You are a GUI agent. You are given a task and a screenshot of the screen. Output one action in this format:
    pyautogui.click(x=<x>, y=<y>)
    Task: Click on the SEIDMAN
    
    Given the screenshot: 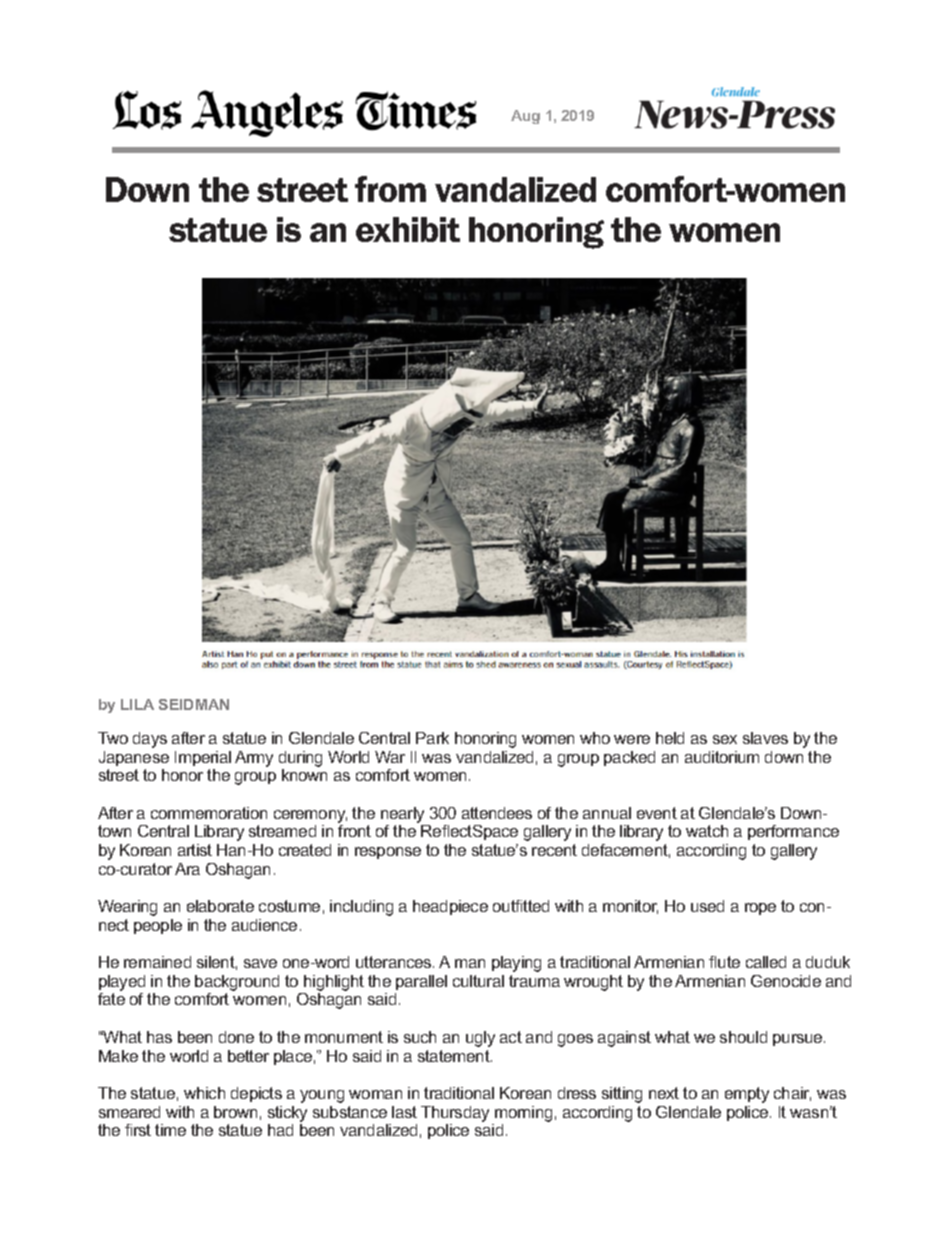 What is the action you would take?
    pyautogui.click(x=194, y=704)
